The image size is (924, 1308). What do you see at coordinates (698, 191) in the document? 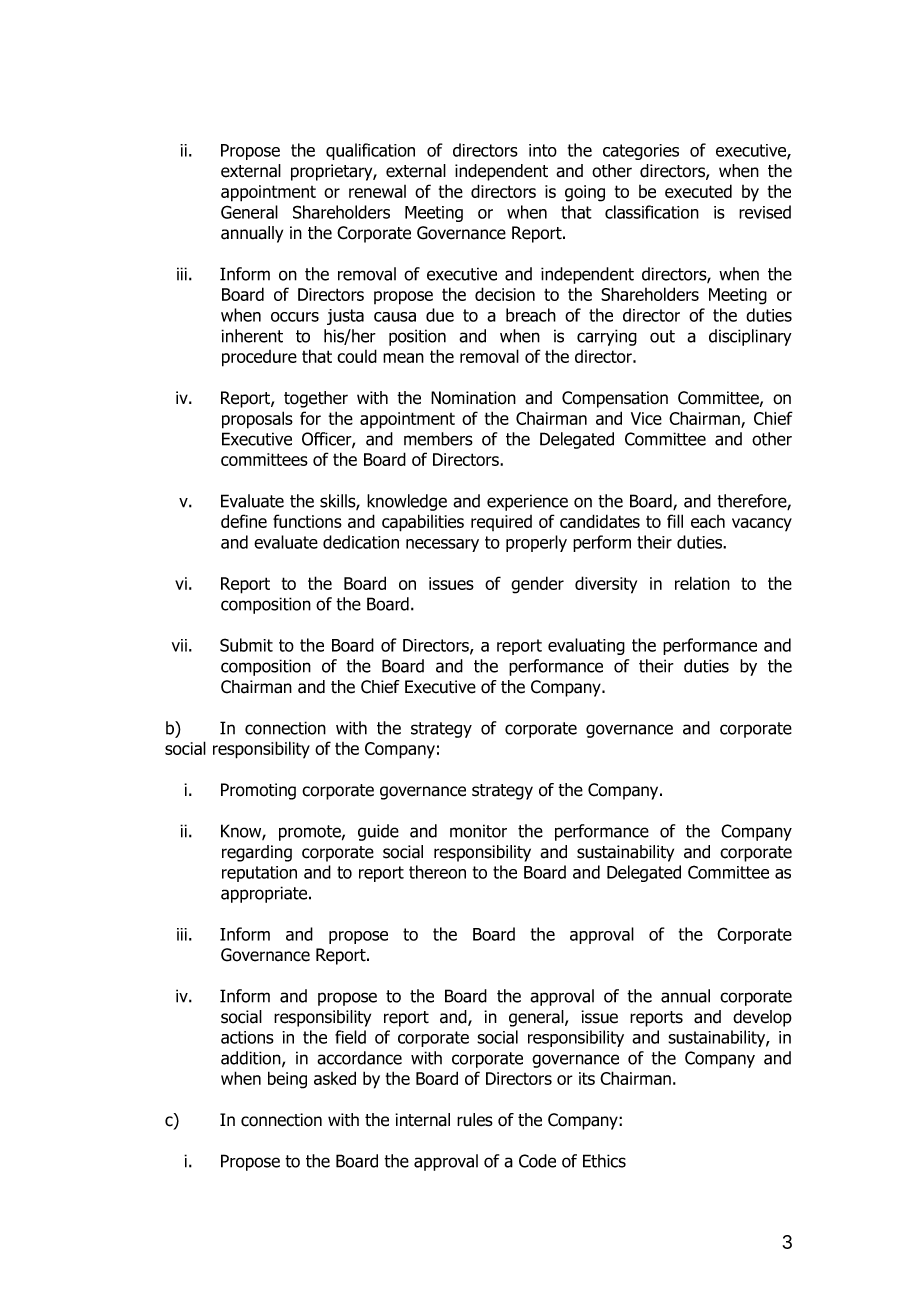
I see `executed` at bounding box center [698, 191].
